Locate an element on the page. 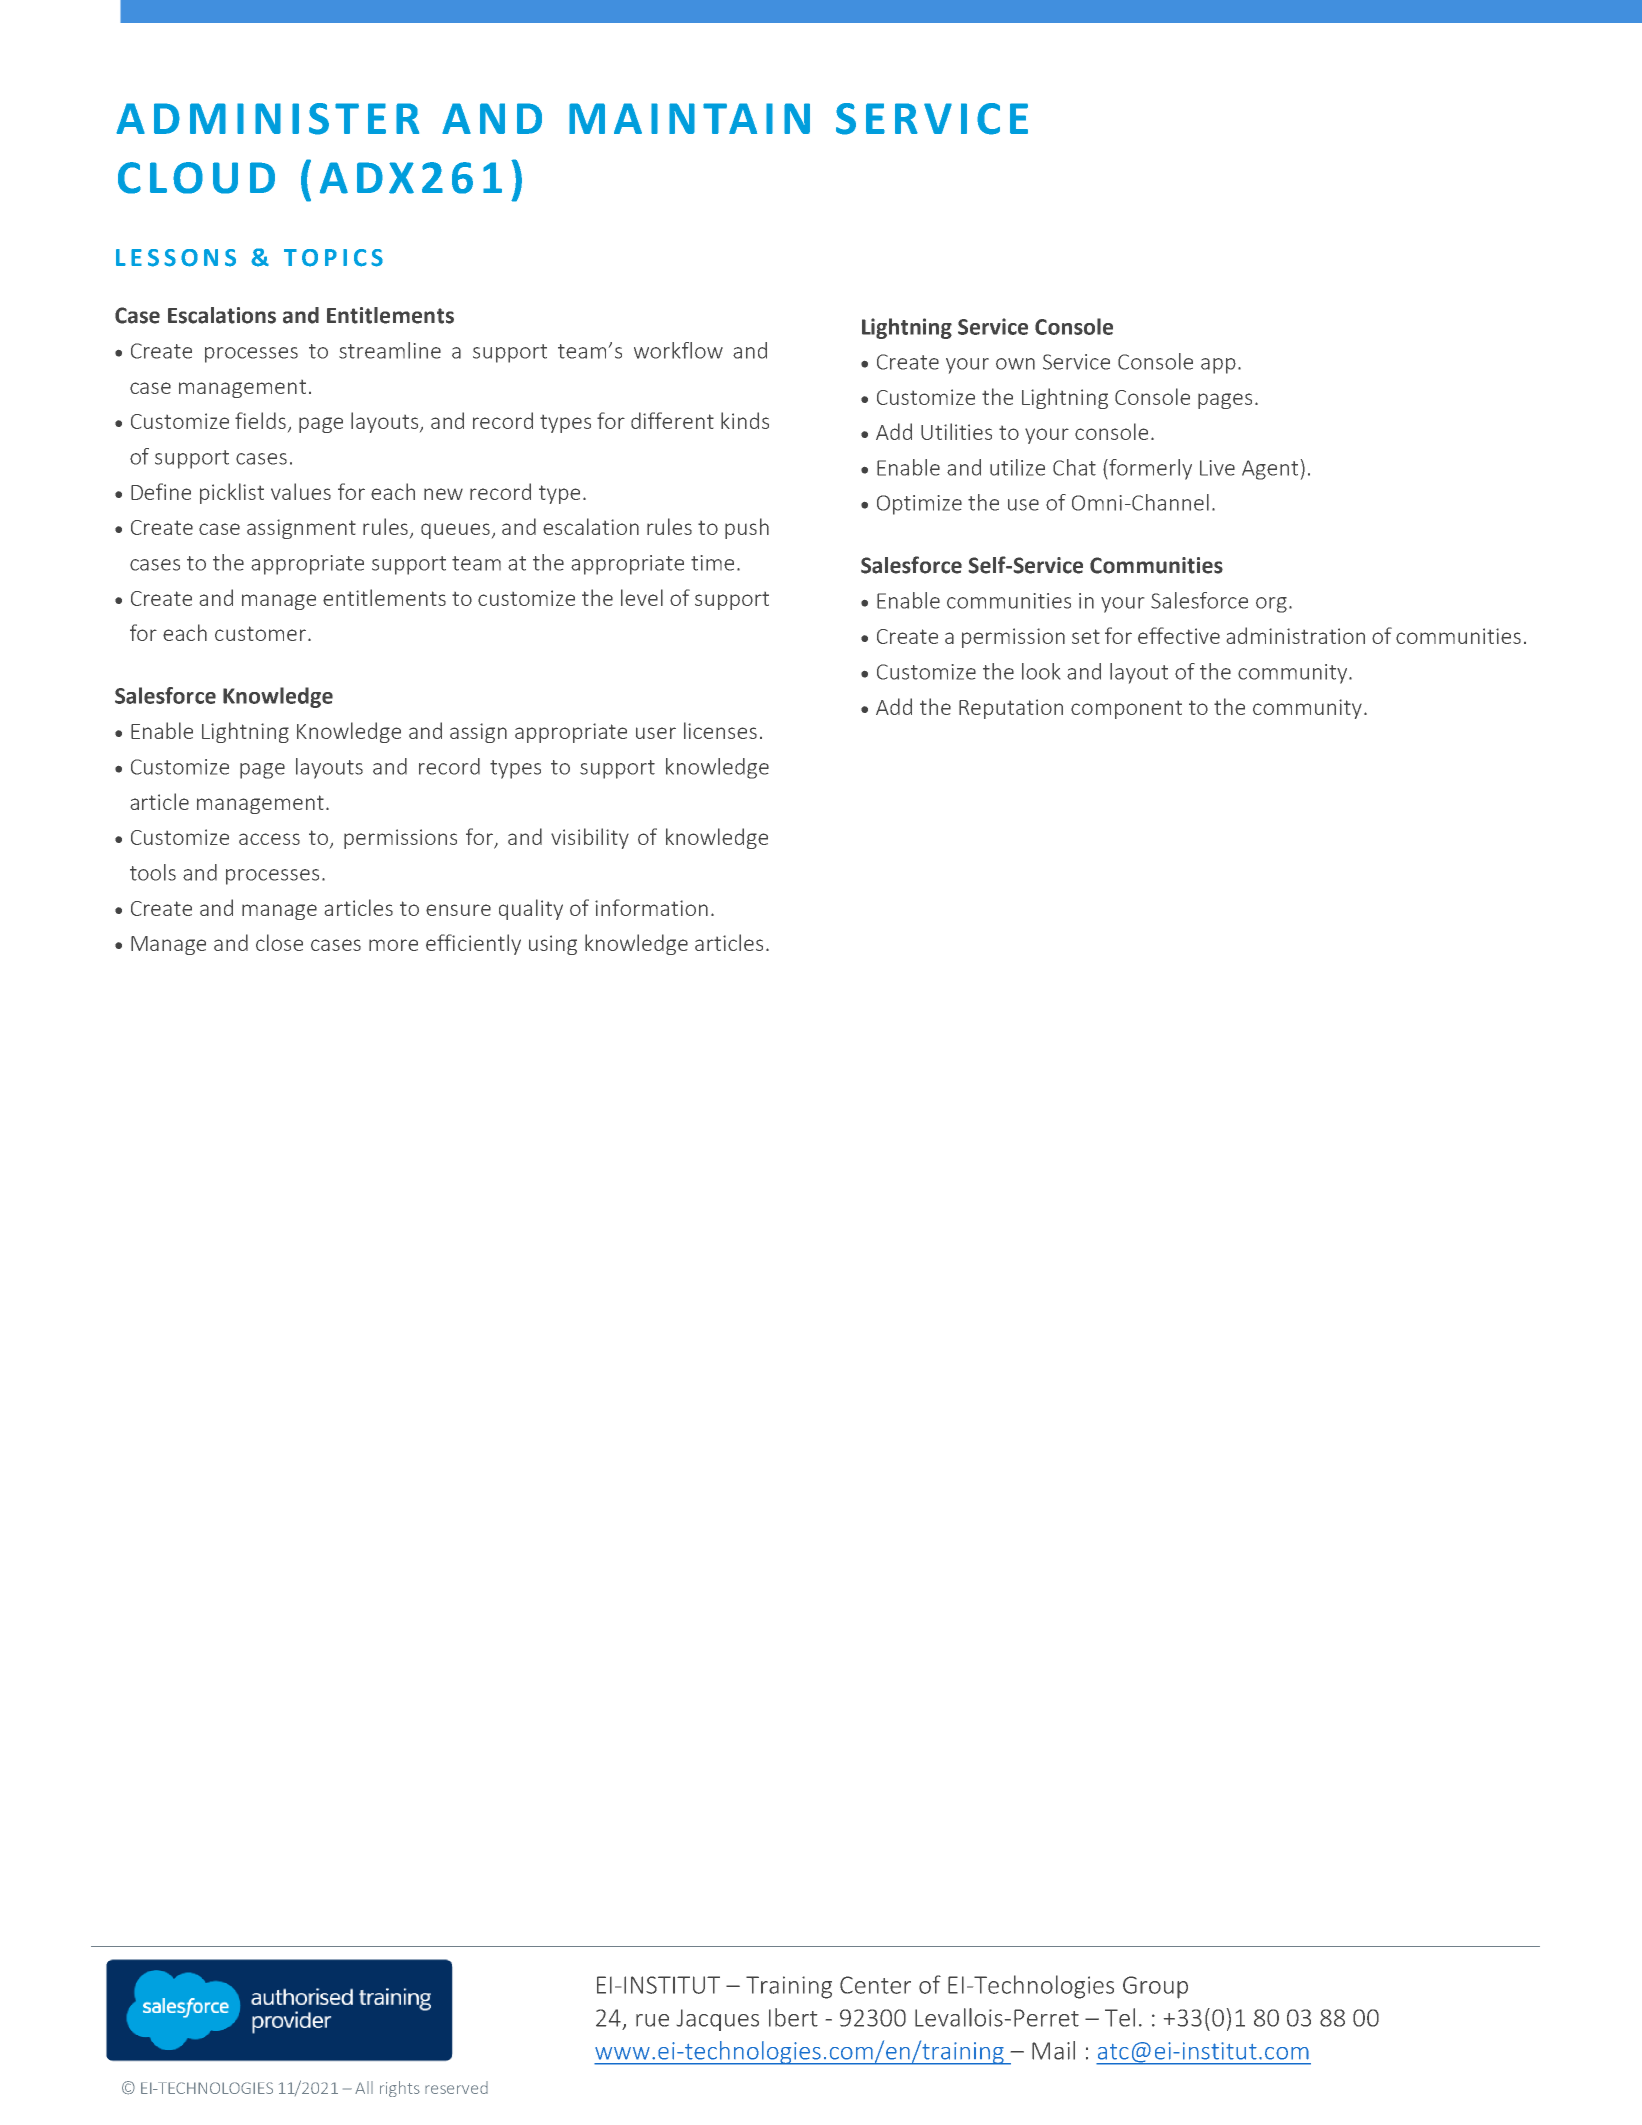 Image resolution: width=1642 pixels, height=2125 pixels. using is located at coordinates (553, 945).
